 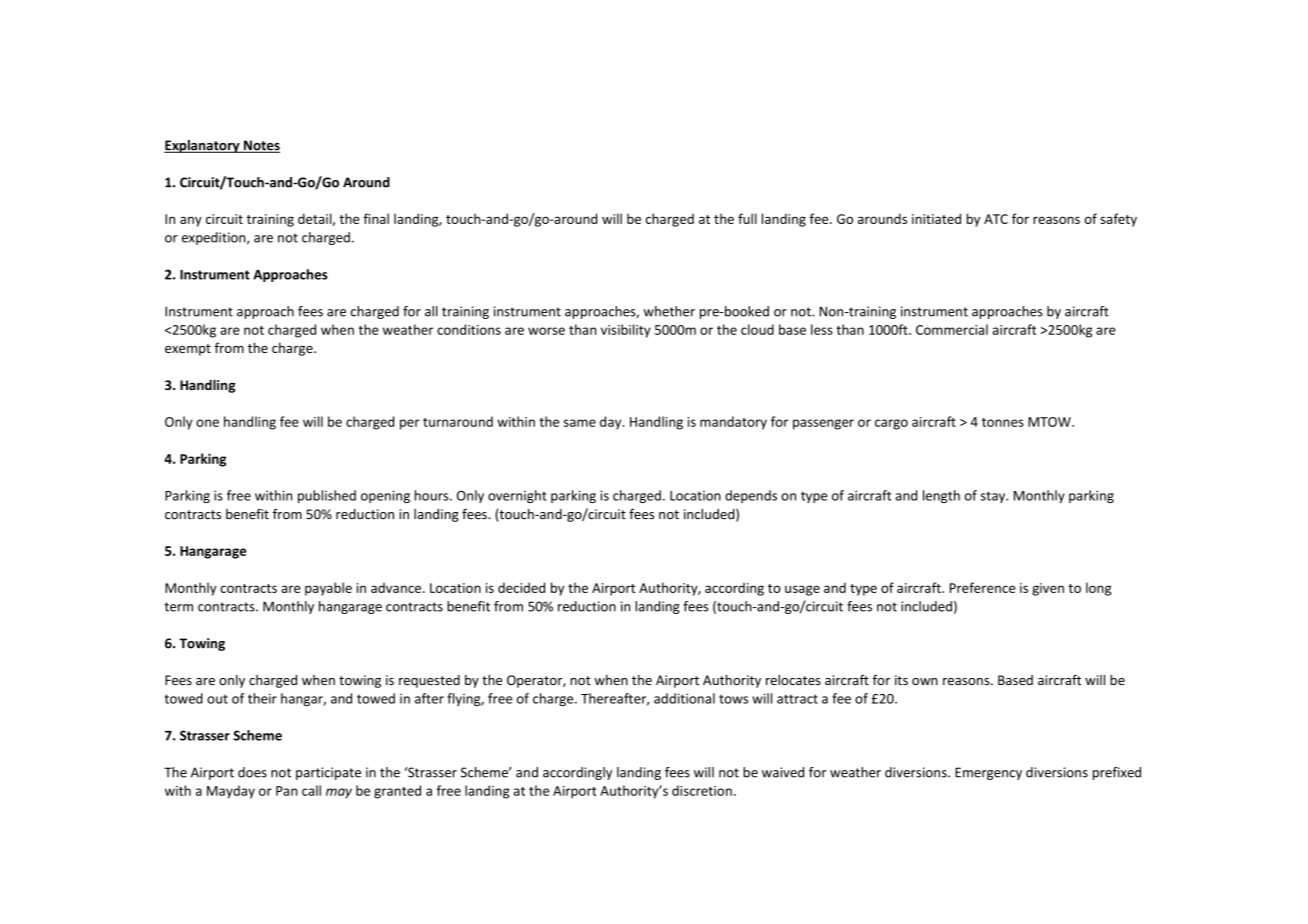 I want to click on discretion, so click(x=702, y=790).
